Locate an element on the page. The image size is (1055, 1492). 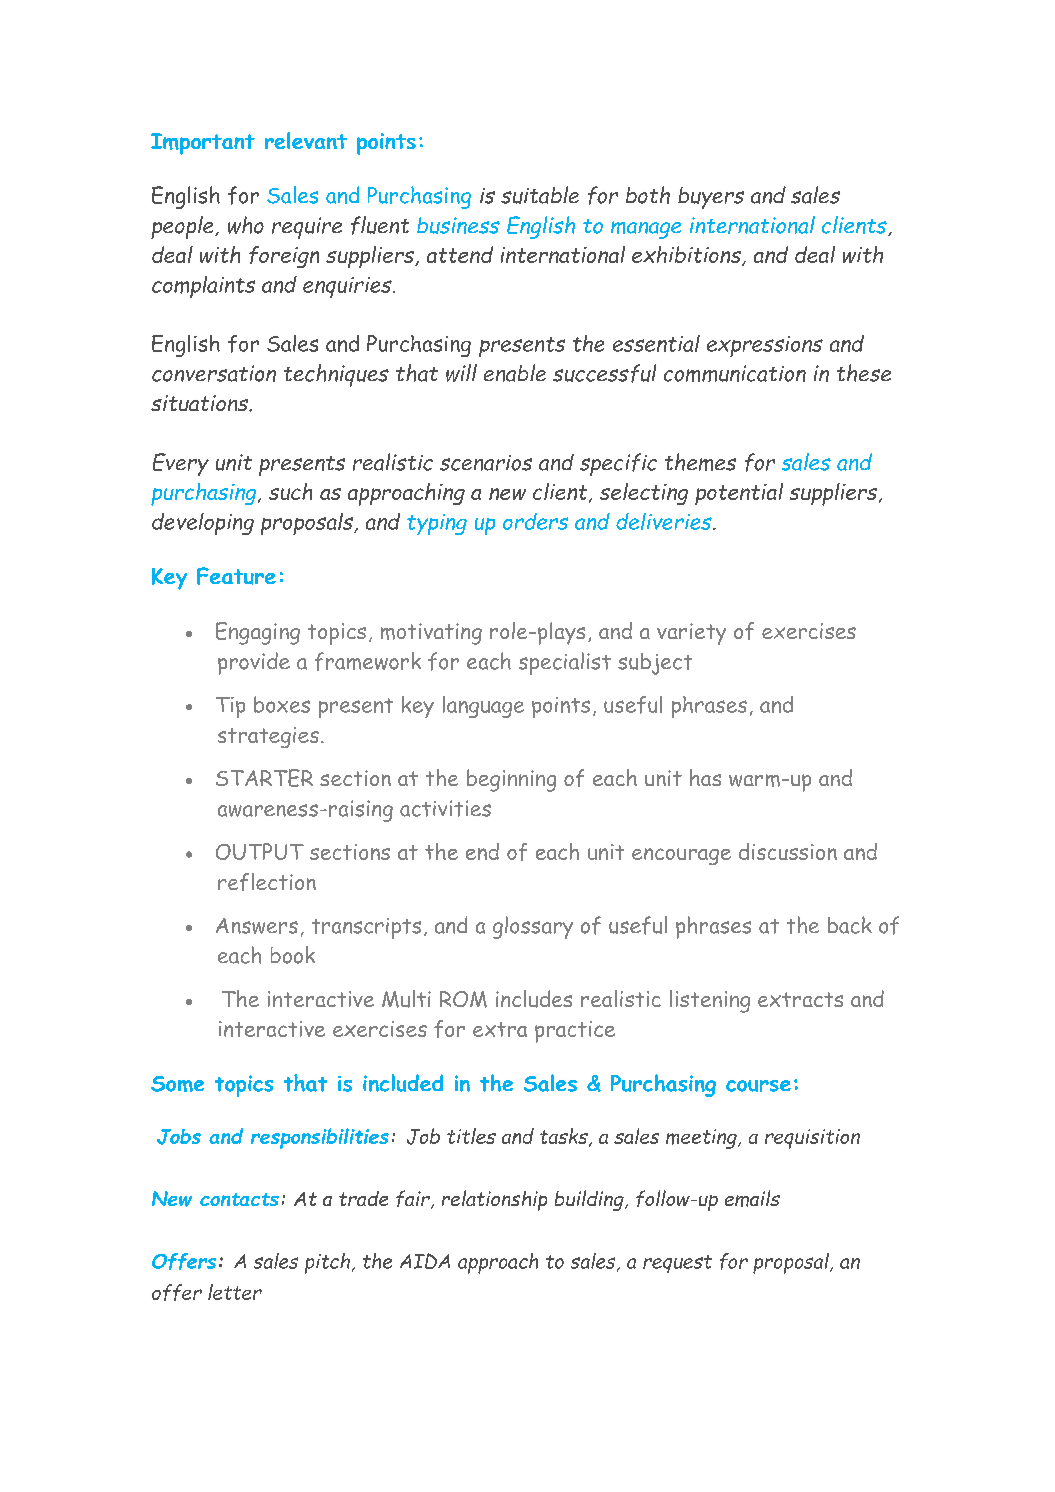
boxes is located at coordinates (282, 704).
